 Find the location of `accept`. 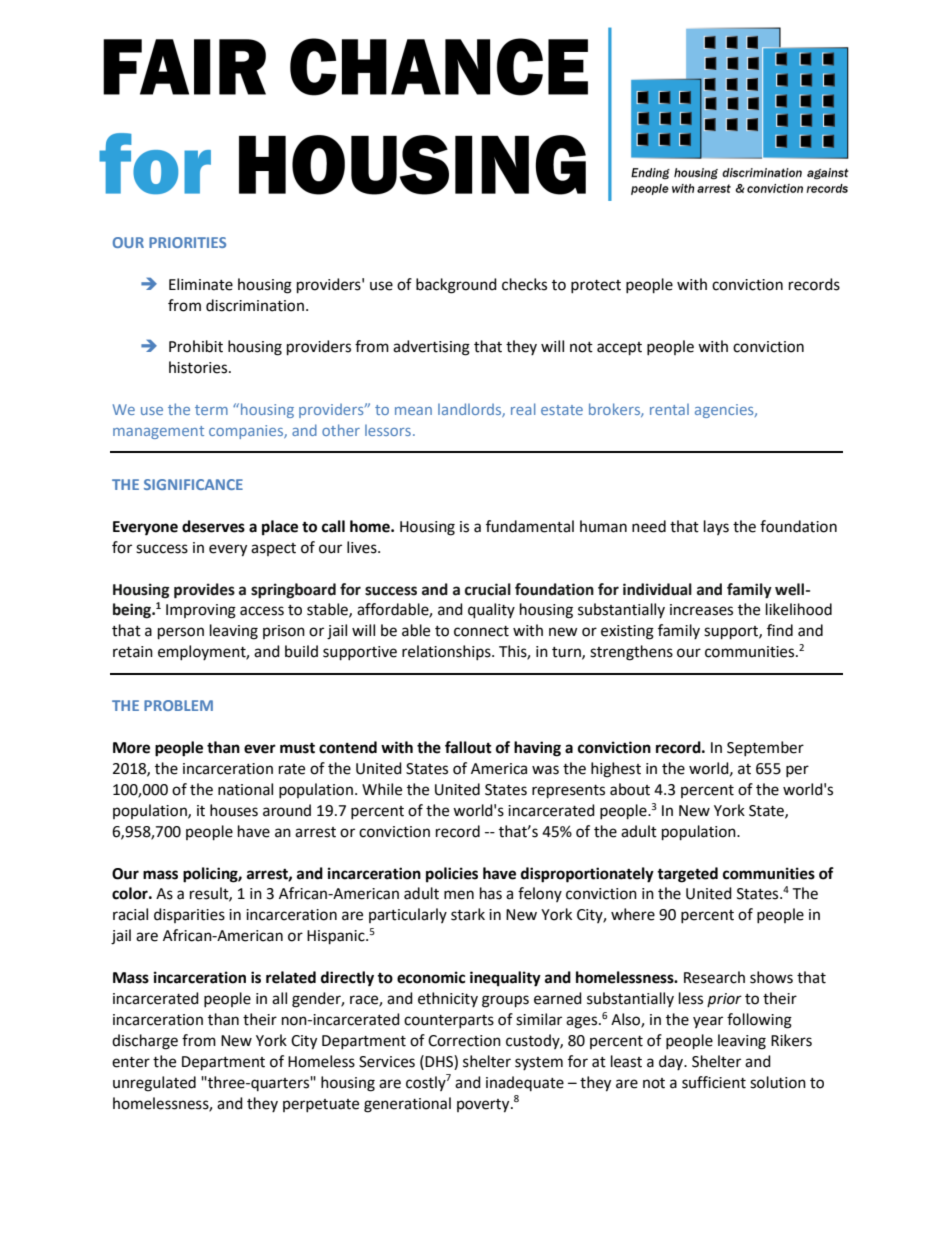

accept is located at coordinates (619, 349).
